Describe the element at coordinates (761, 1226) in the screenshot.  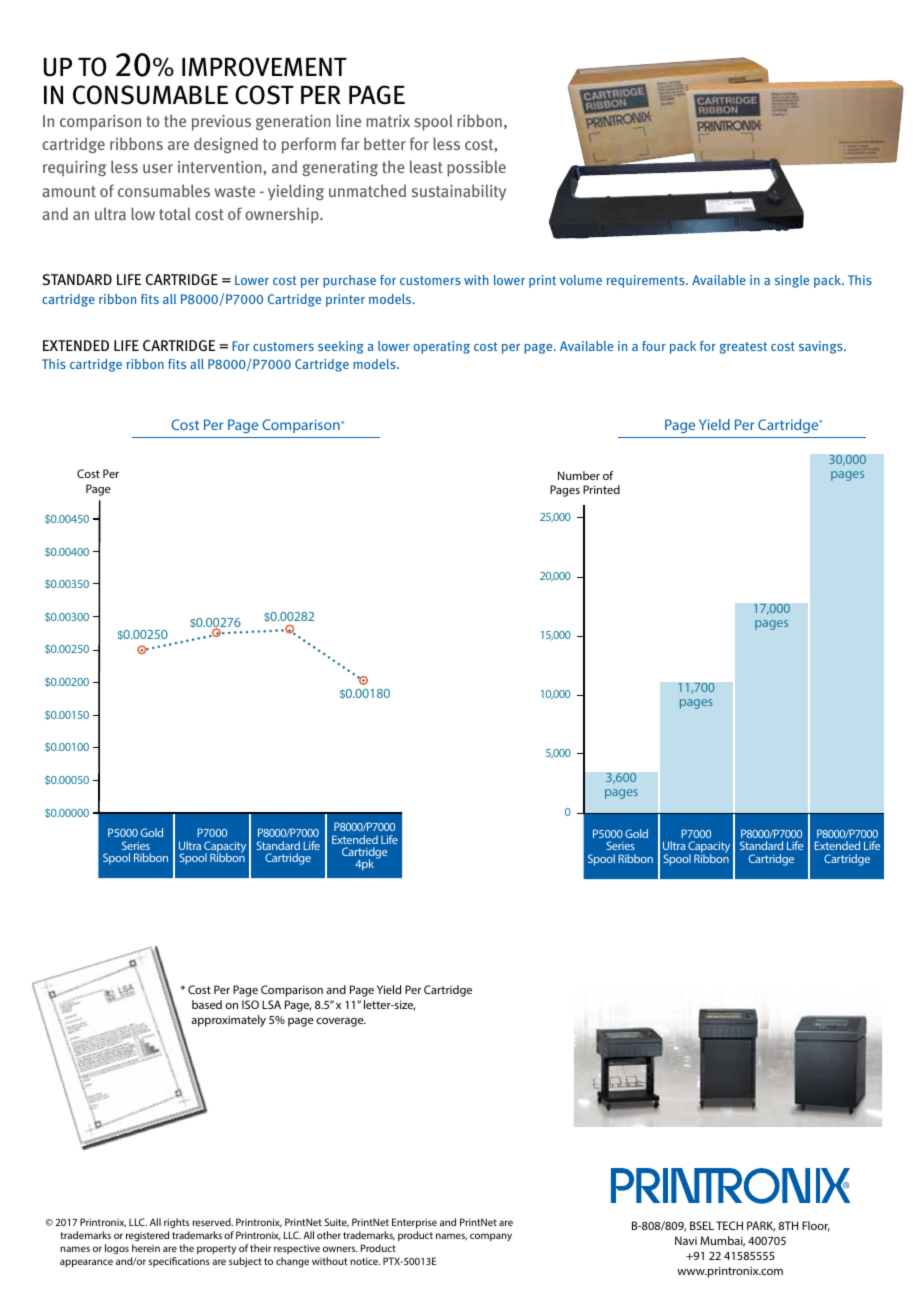
I see `PARK` at that location.
